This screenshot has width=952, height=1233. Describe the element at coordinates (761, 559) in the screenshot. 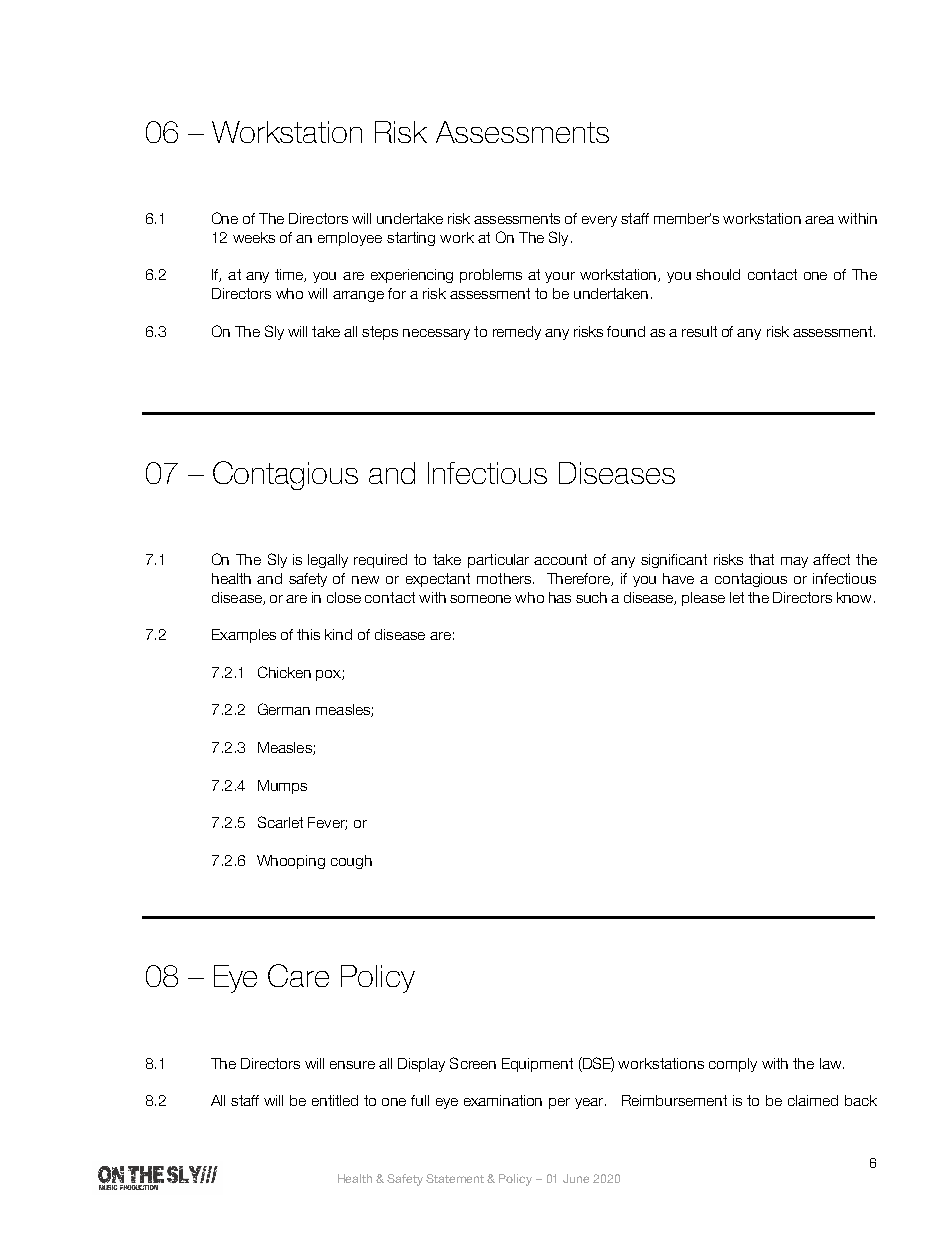

I see `that` at that location.
